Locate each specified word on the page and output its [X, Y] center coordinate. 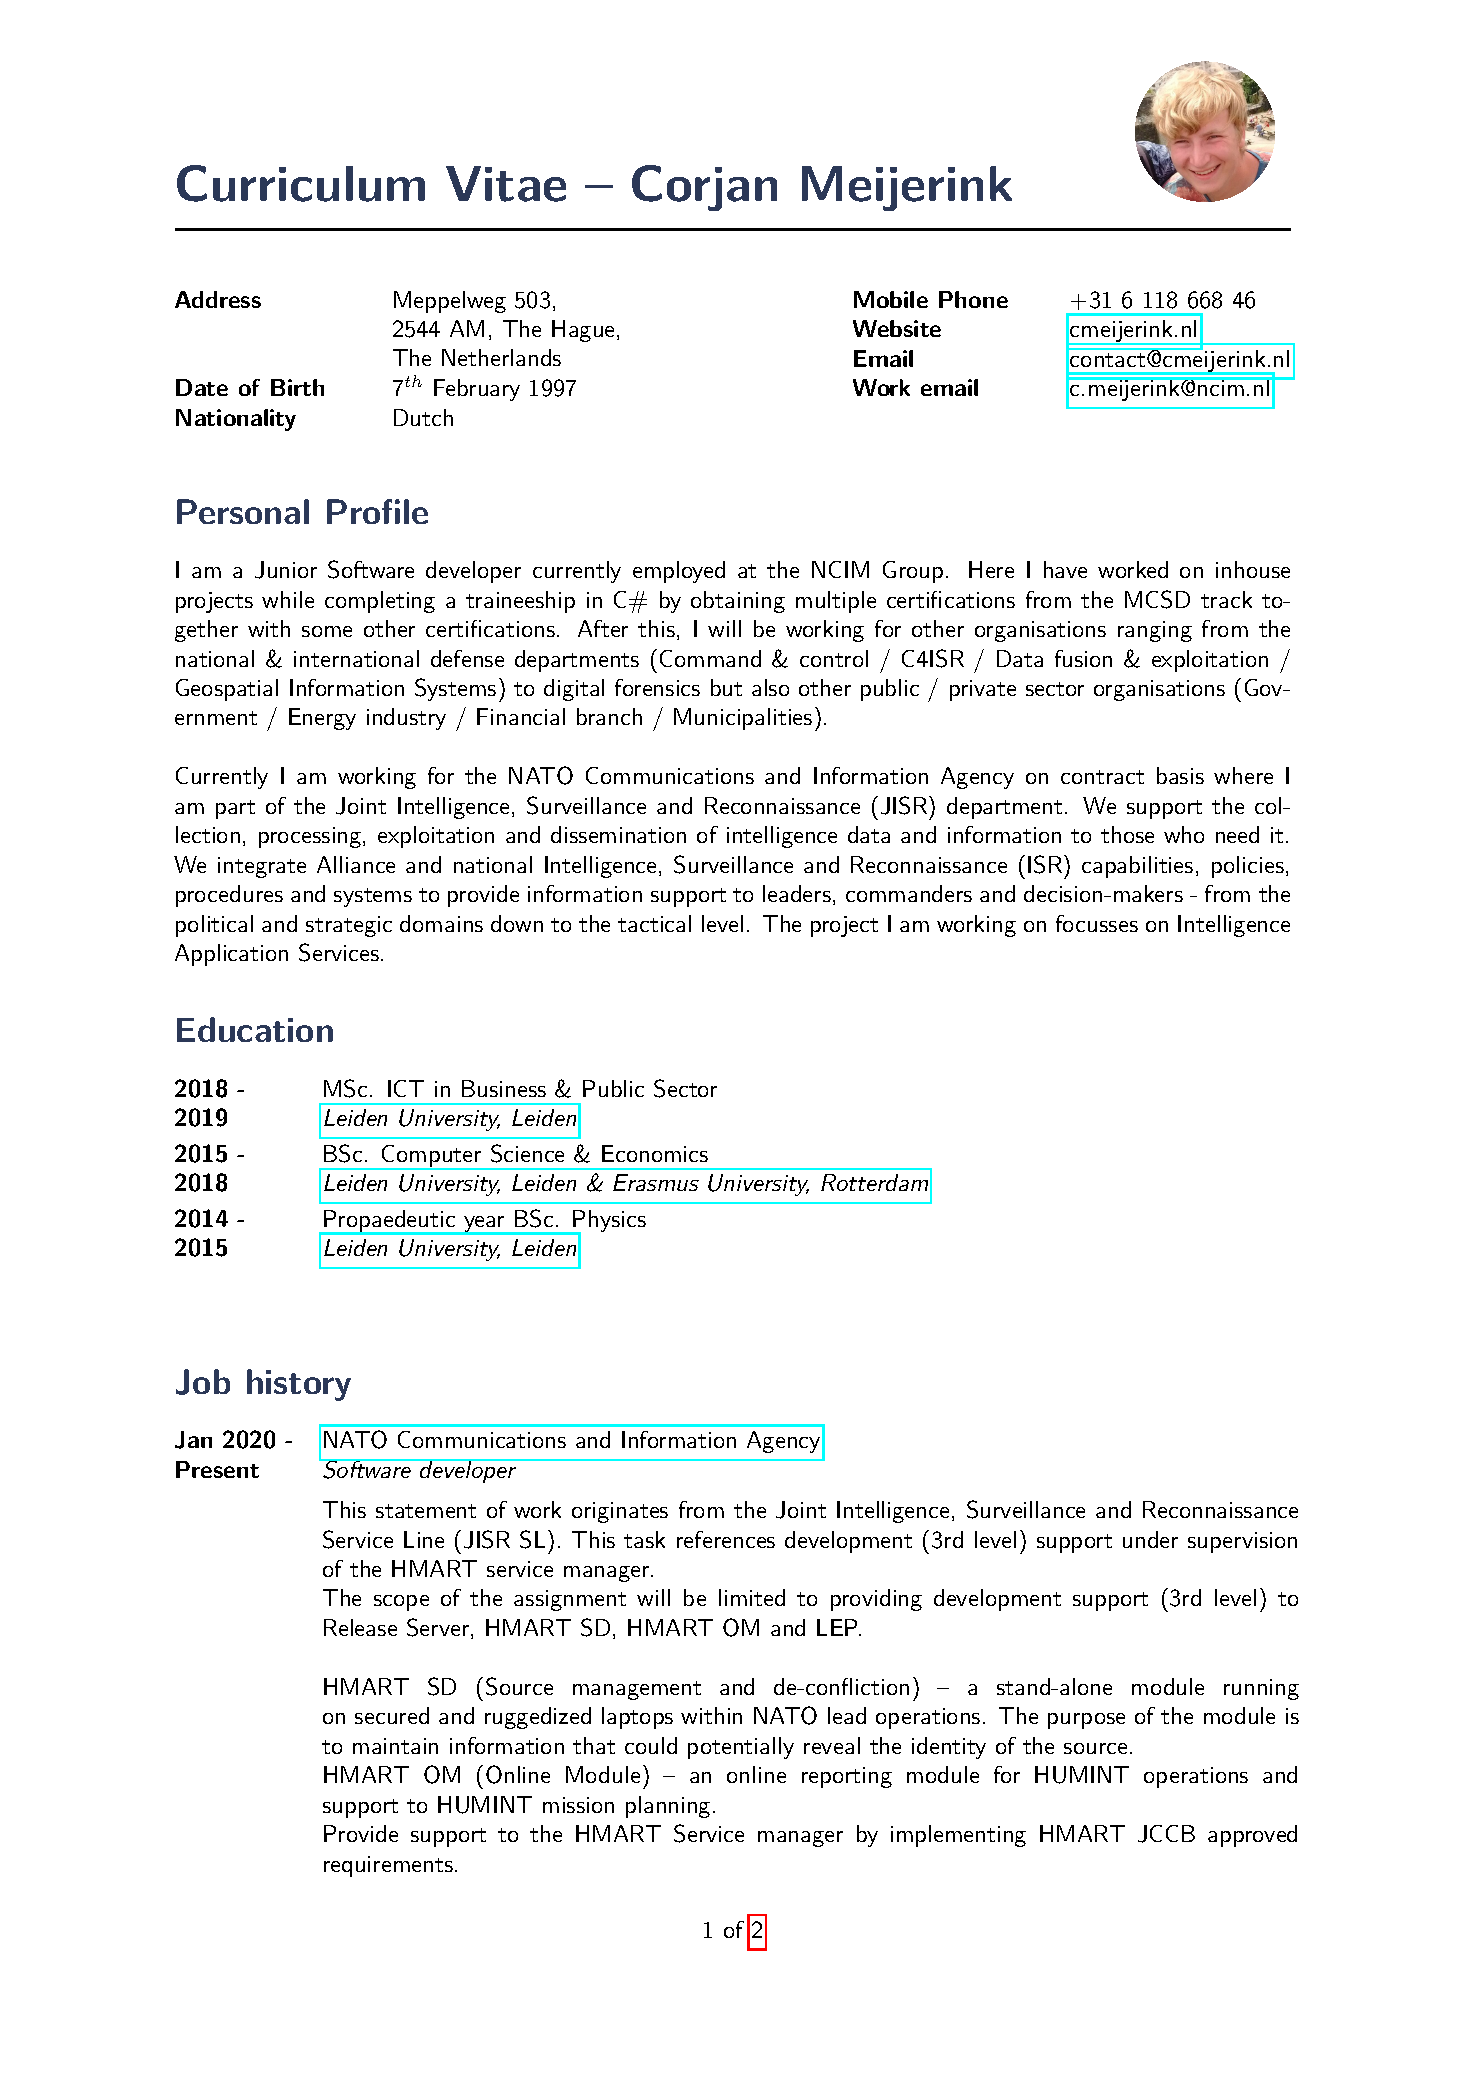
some [327, 631]
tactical [654, 923]
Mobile [891, 299]
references [726, 1539]
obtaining [738, 602]
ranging [1155, 631]
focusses [1097, 923]
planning [668, 1807]
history [299, 1385]
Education [255, 1029]
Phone [973, 299]
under [1150, 1539]
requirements [388, 1866]
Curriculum [301, 183]
